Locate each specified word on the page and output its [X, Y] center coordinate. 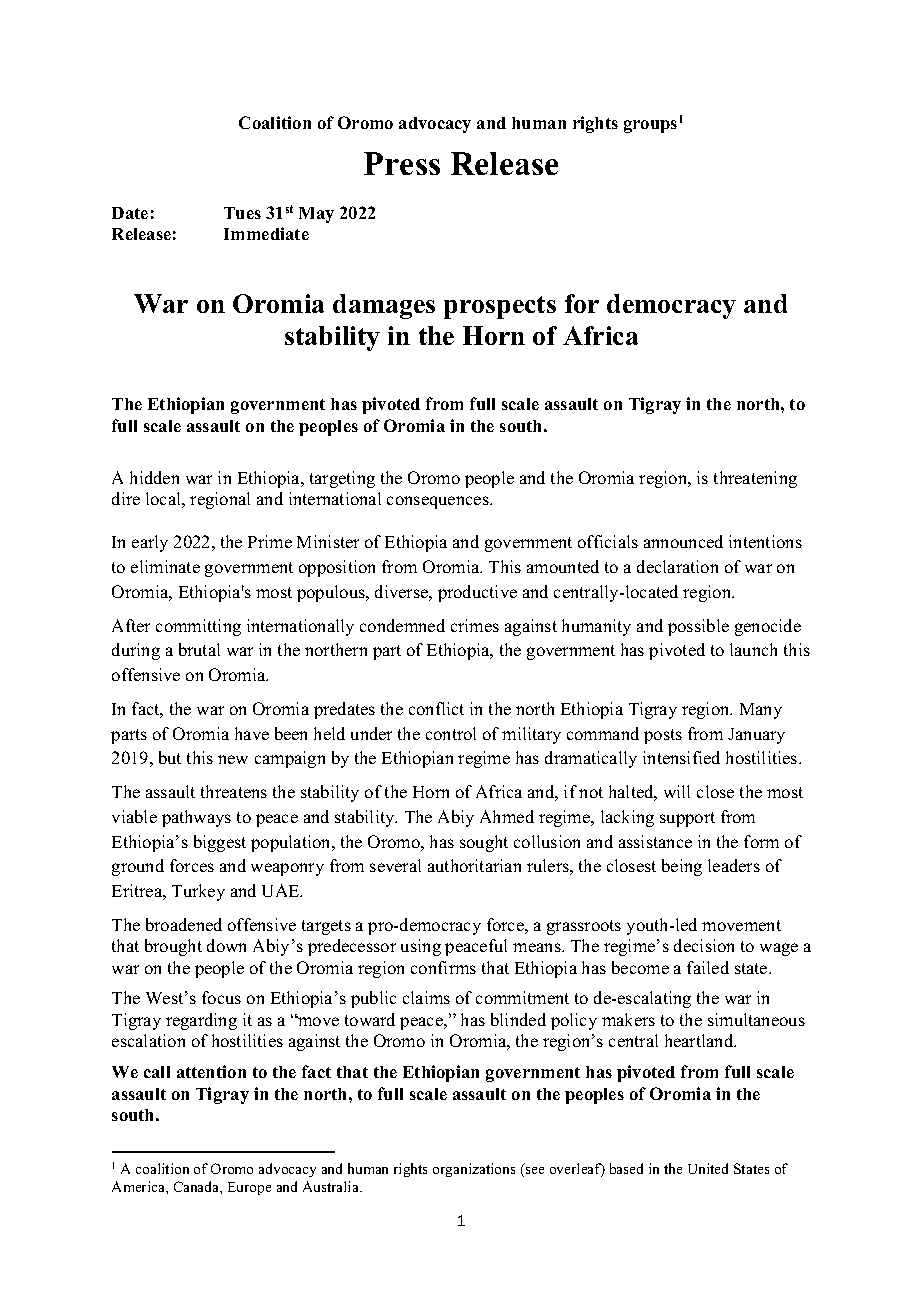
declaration [677, 566]
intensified [681, 757]
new [233, 759]
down [226, 945]
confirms [443, 967]
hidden [154, 477]
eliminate [165, 566]
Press [402, 163]
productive [477, 593]
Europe [249, 1188]
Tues [242, 213]
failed [708, 967]
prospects [500, 307]
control [451, 733]
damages [384, 306]
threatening [755, 479]
